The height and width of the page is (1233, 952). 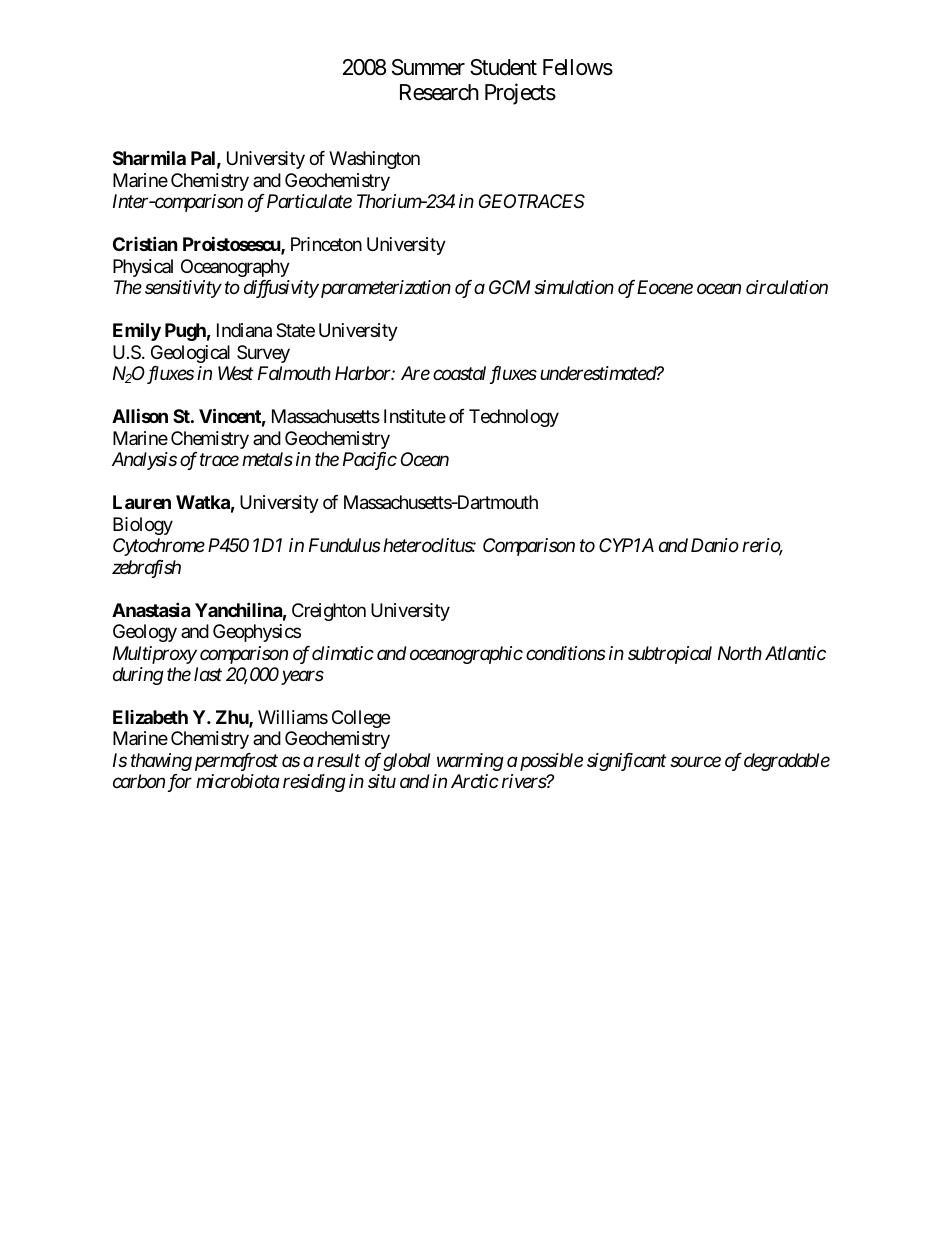 I want to click on microbiota, so click(x=238, y=781).
